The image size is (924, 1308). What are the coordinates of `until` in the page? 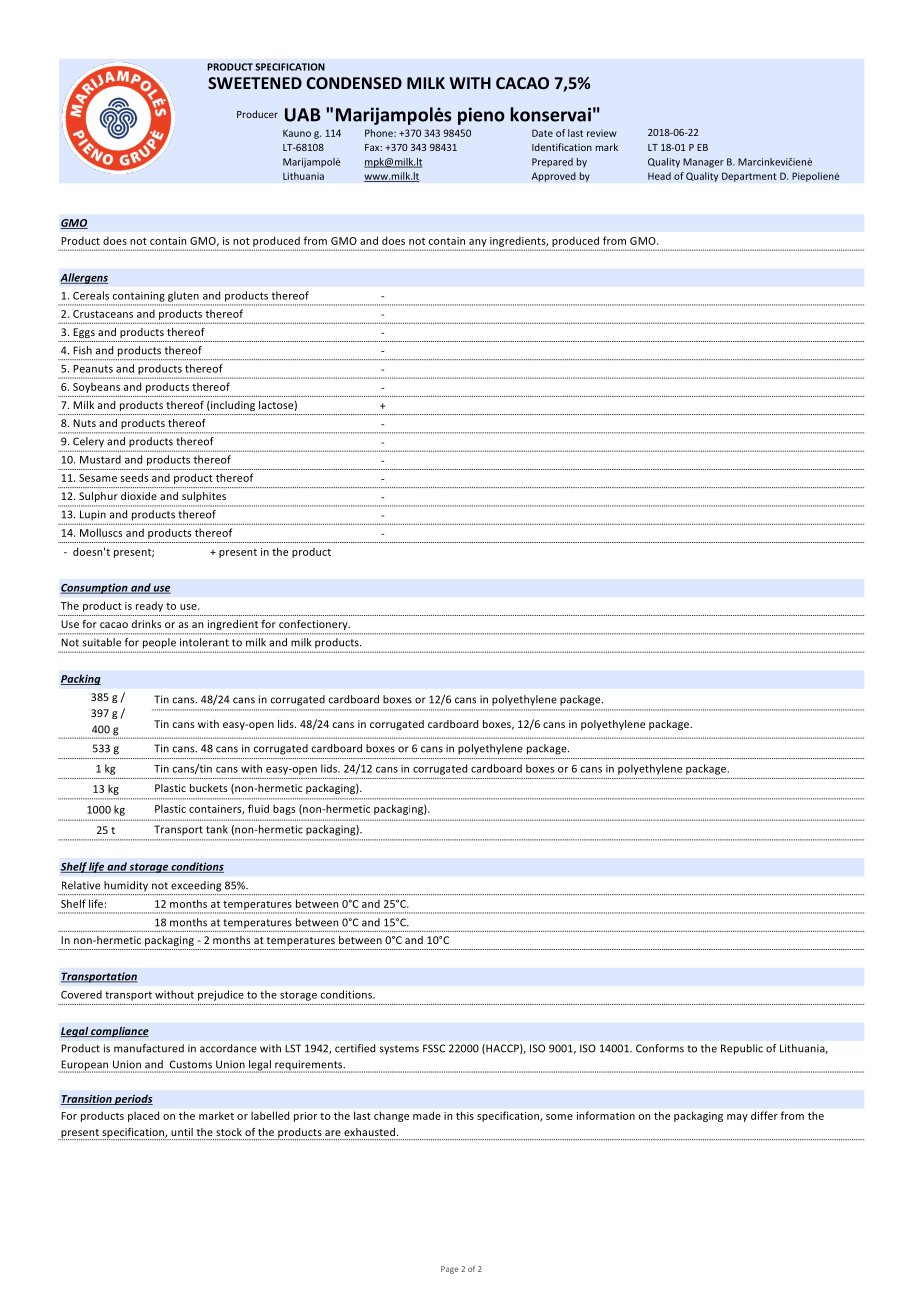 It's located at (182, 1132).
